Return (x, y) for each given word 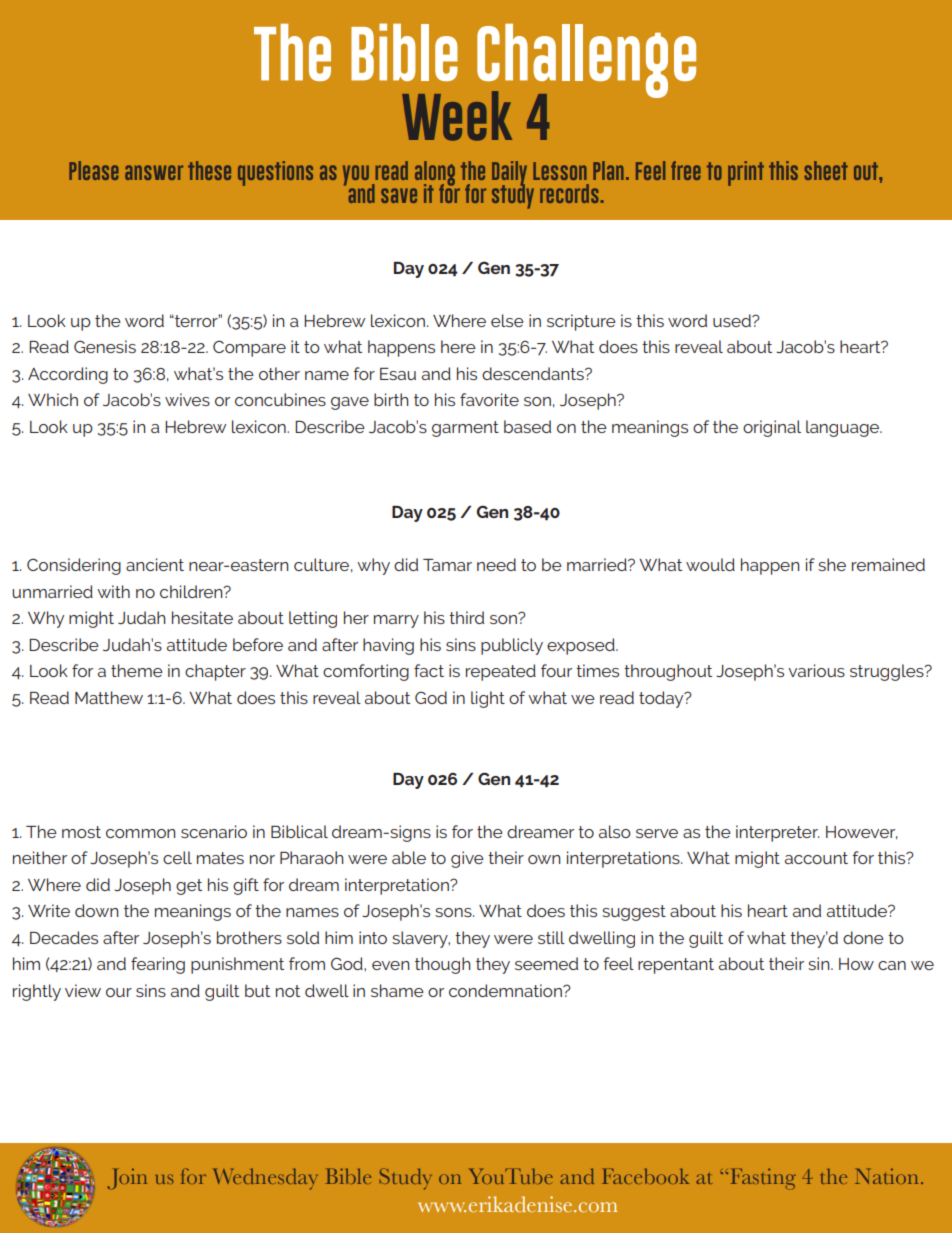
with (113, 591)
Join (127, 1178)
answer (154, 172)
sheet (826, 170)
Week (457, 116)
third (466, 617)
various (816, 670)
